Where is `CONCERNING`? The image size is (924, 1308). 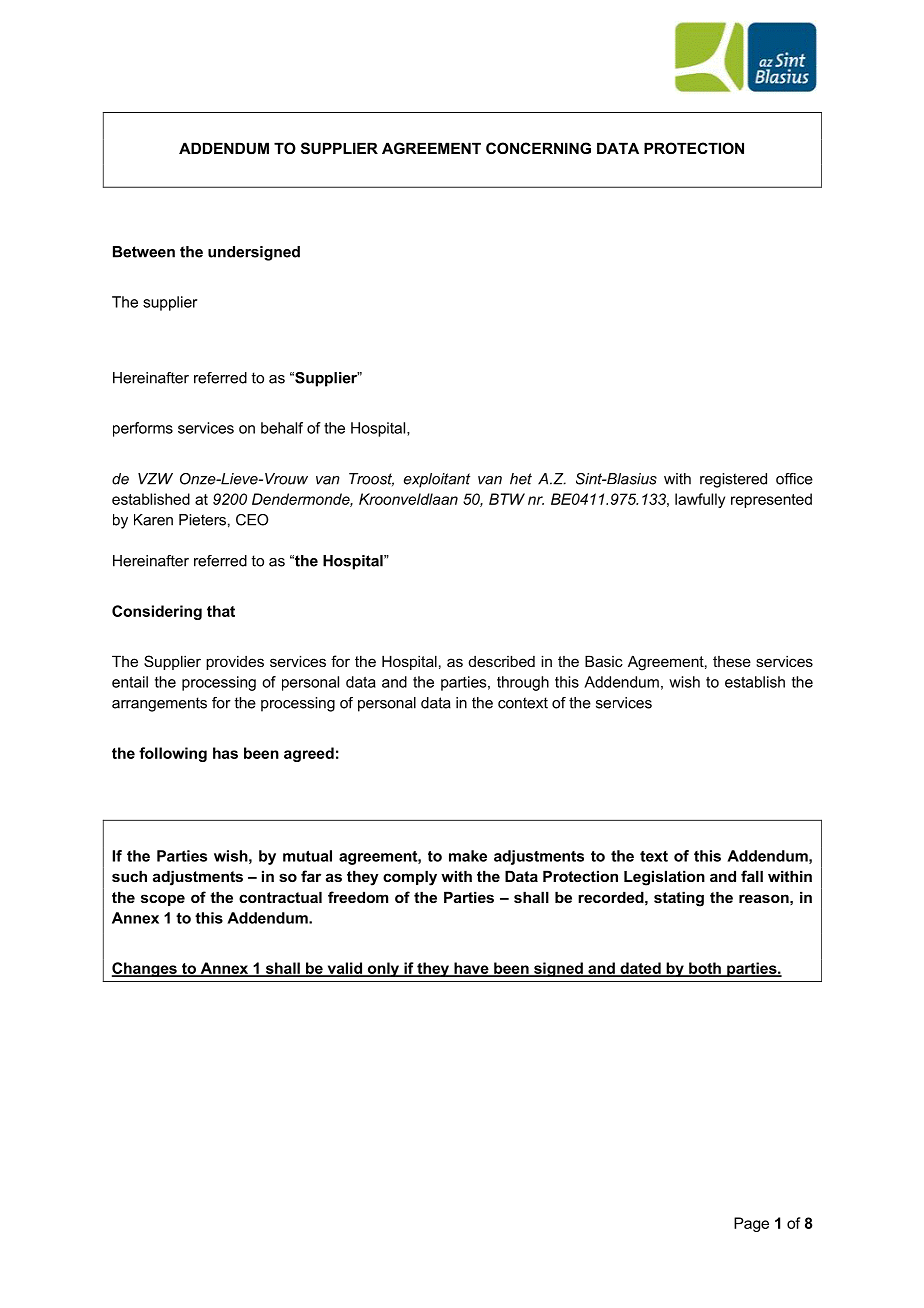 CONCERNING is located at coordinates (538, 148).
